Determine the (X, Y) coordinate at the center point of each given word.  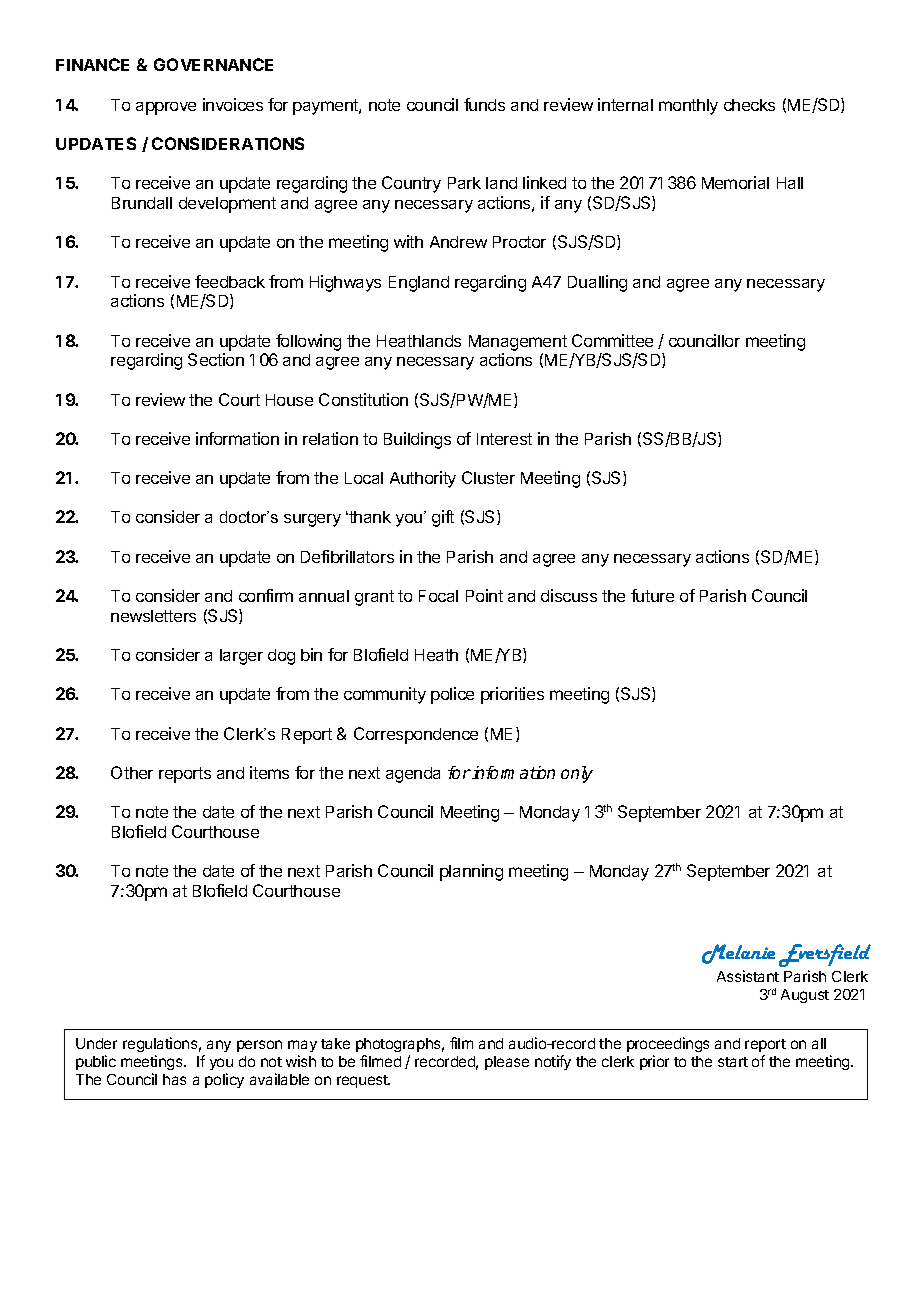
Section (216, 359)
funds (484, 104)
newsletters (153, 616)
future (652, 595)
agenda (413, 775)
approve (166, 108)
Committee (612, 340)
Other (132, 772)
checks (749, 105)
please (507, 1063)
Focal (438, 596)
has (174, 1079)
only (577, 774)
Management (518, 343)
